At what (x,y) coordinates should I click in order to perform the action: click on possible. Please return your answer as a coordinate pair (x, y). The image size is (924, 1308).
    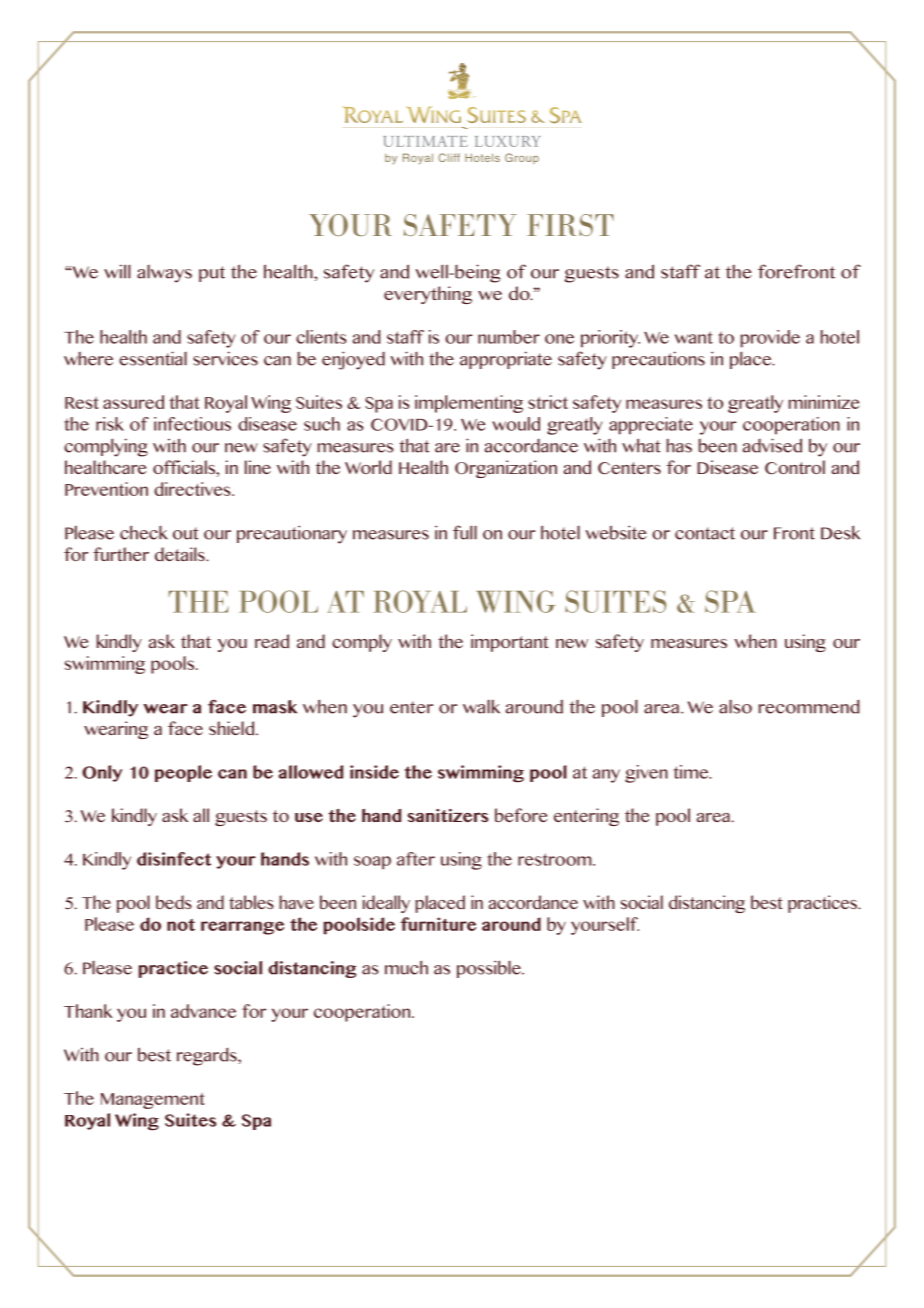
    Looking at the image, I should click on (490, 969).
